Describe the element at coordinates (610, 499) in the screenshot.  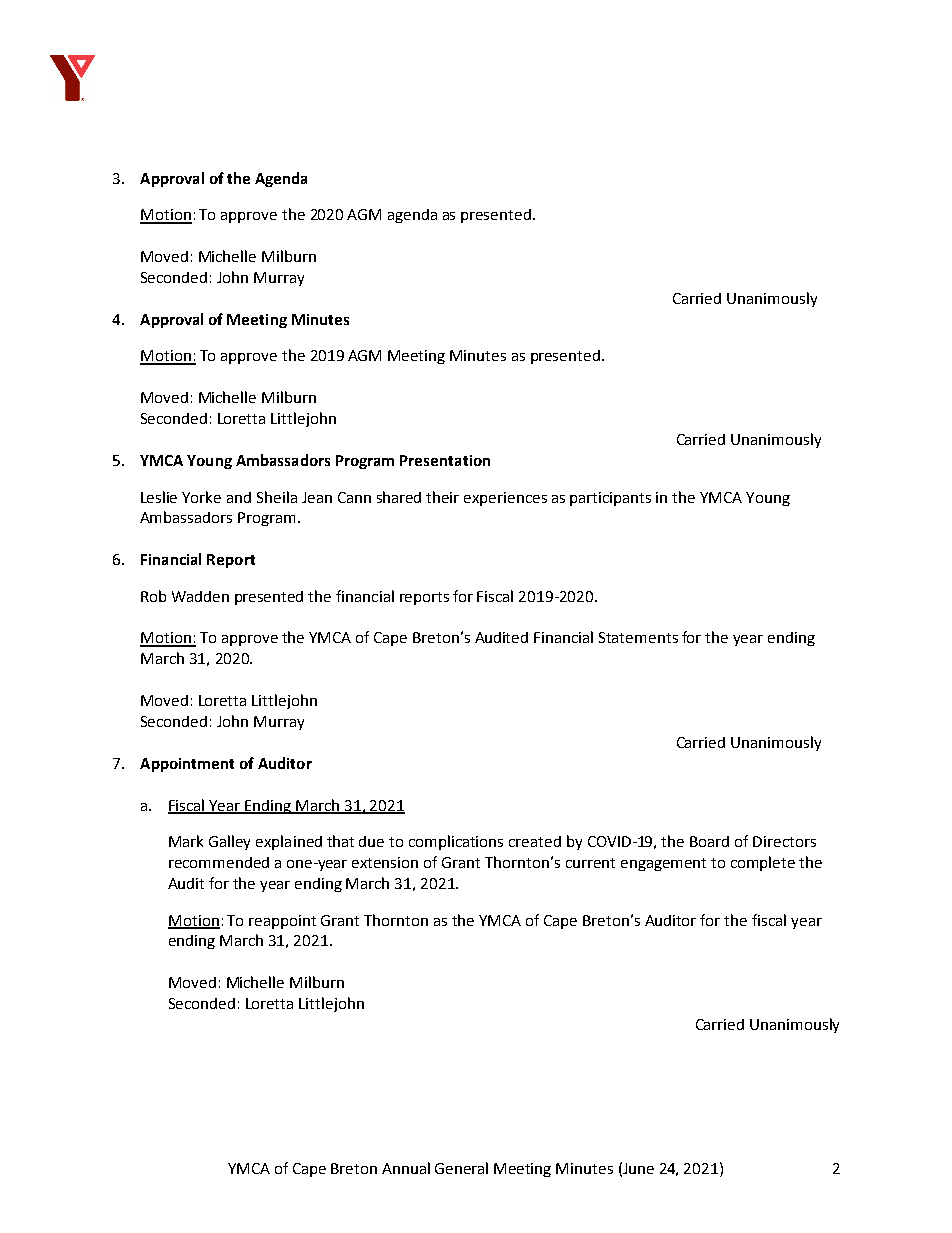
I see `participants` at that location.
